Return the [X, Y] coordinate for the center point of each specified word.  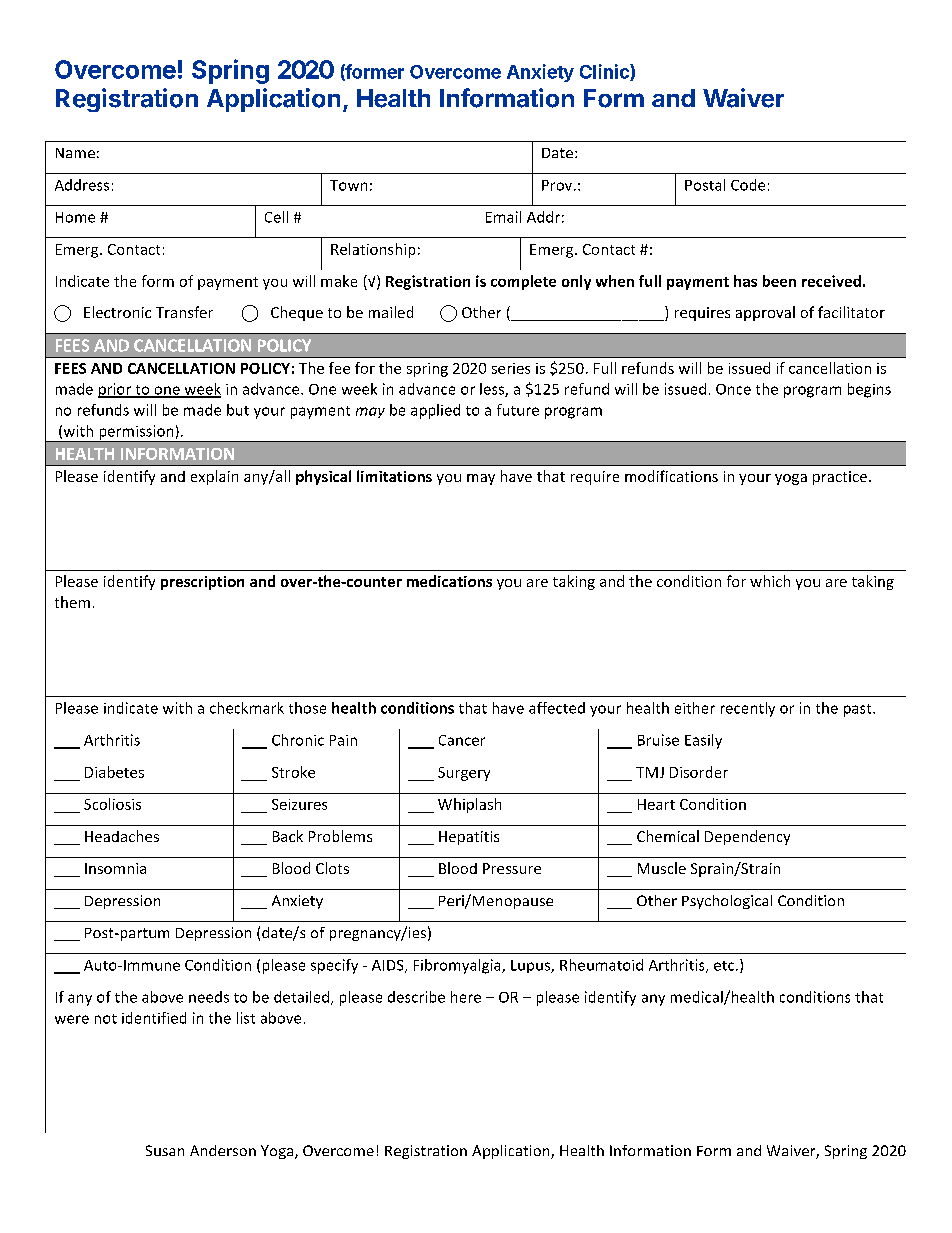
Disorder [699, 772]
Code [748, 185]
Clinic [605, 72]
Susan [165, 1150]
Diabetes [114, 772]
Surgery [464, 774]
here [466, 997]
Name [75, 153]
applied [435, 411]
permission [136, 433]
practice [840, 478]
